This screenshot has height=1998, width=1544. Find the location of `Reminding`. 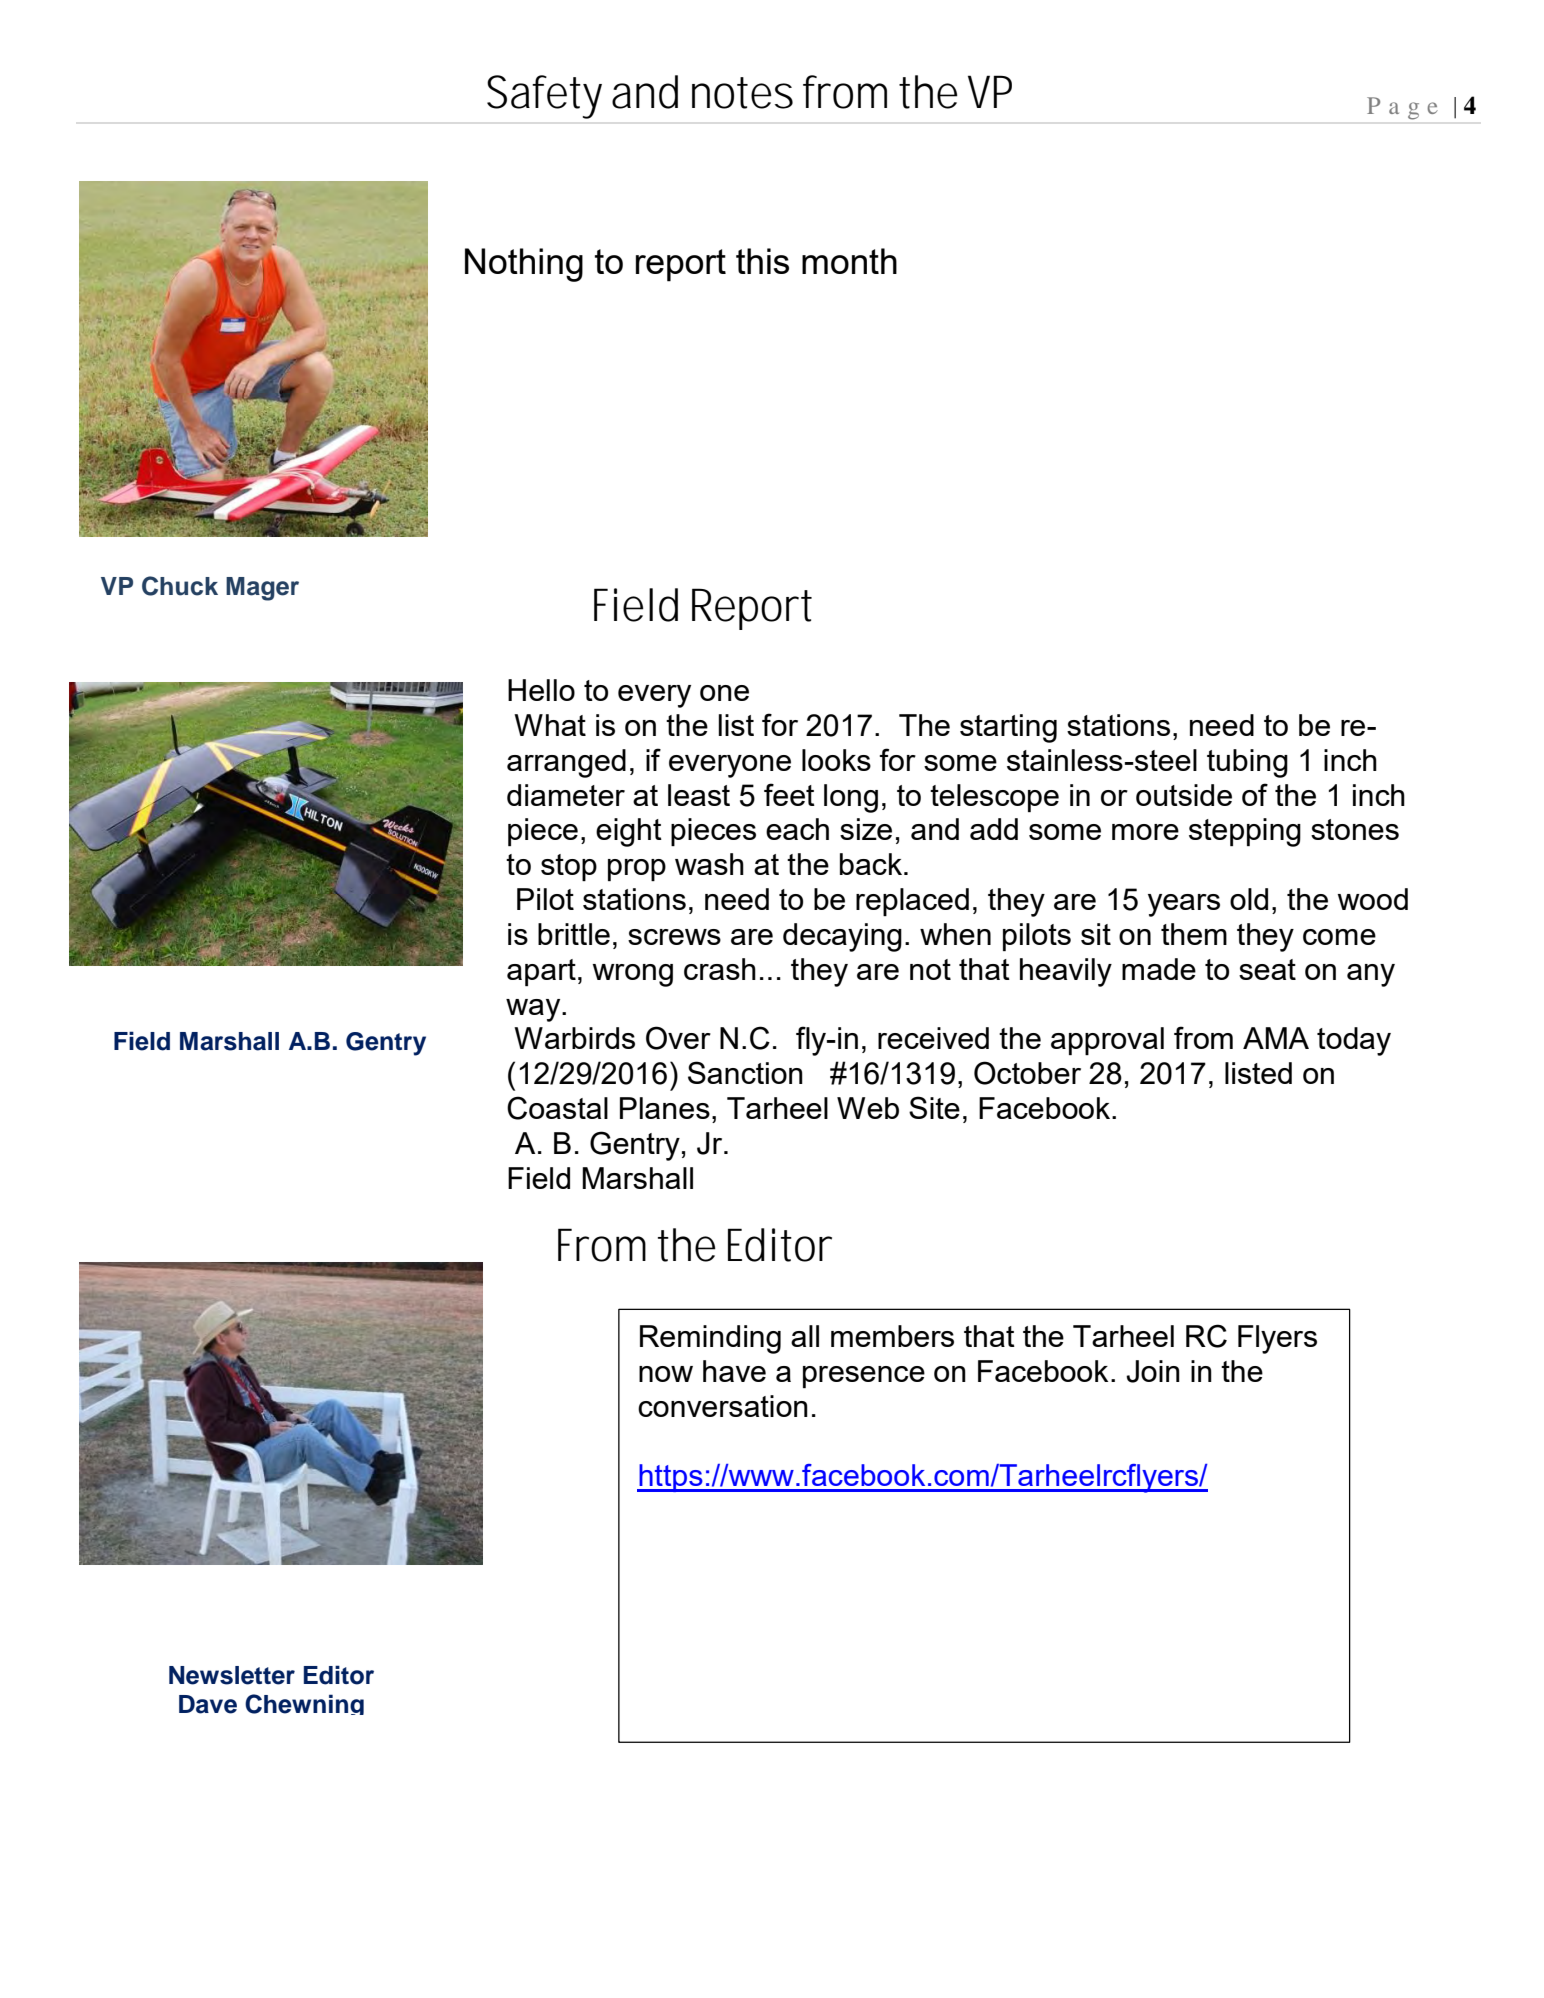

Reminding is located at coordinates (710, 1339).
